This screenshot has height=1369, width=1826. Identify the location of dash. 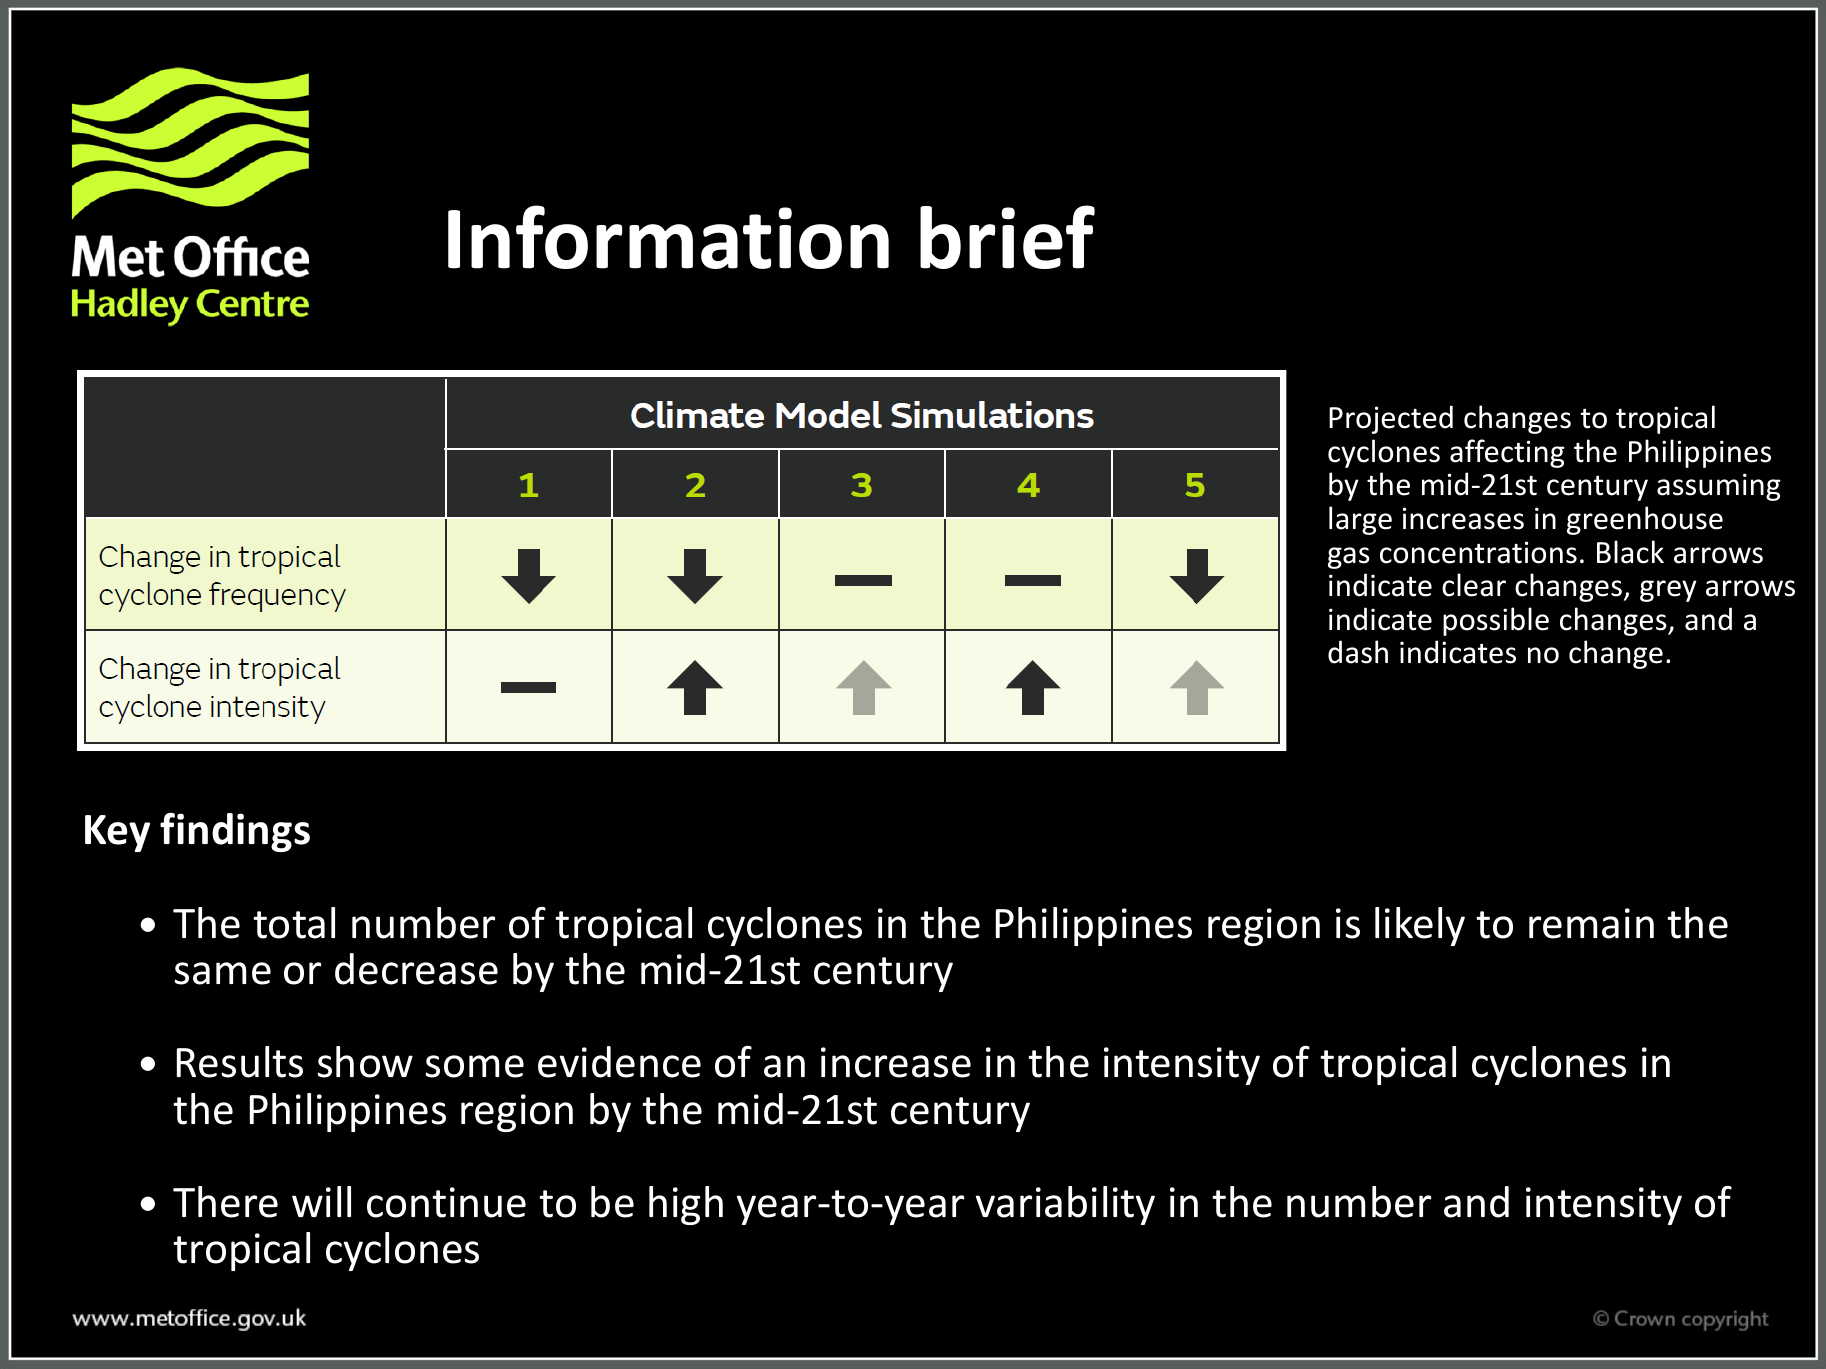
(1358, 652).
